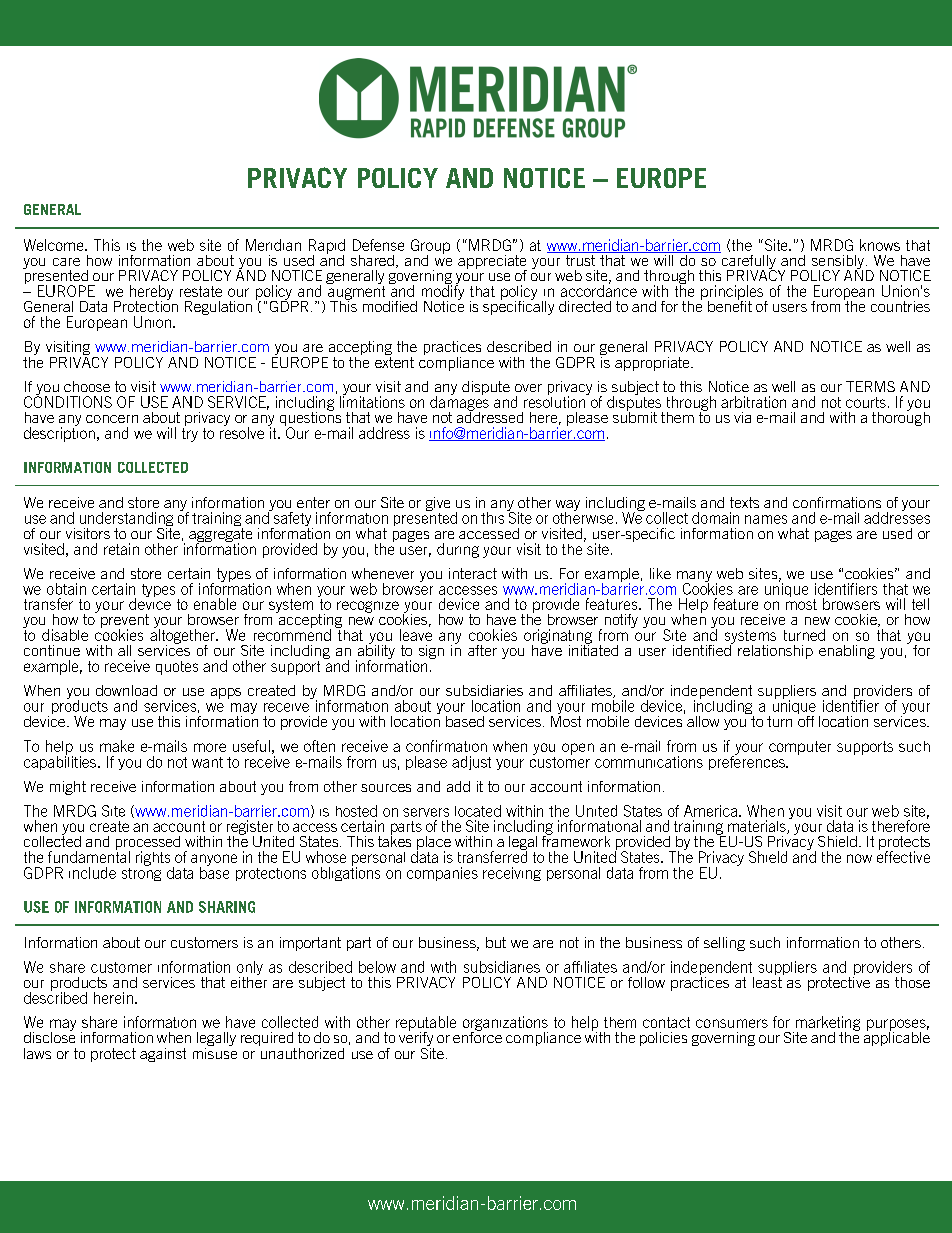 The image size is (952, 1233). Describe the element at coordinates (492, 263) in the screenshot. I see `appreciate` at that location.
